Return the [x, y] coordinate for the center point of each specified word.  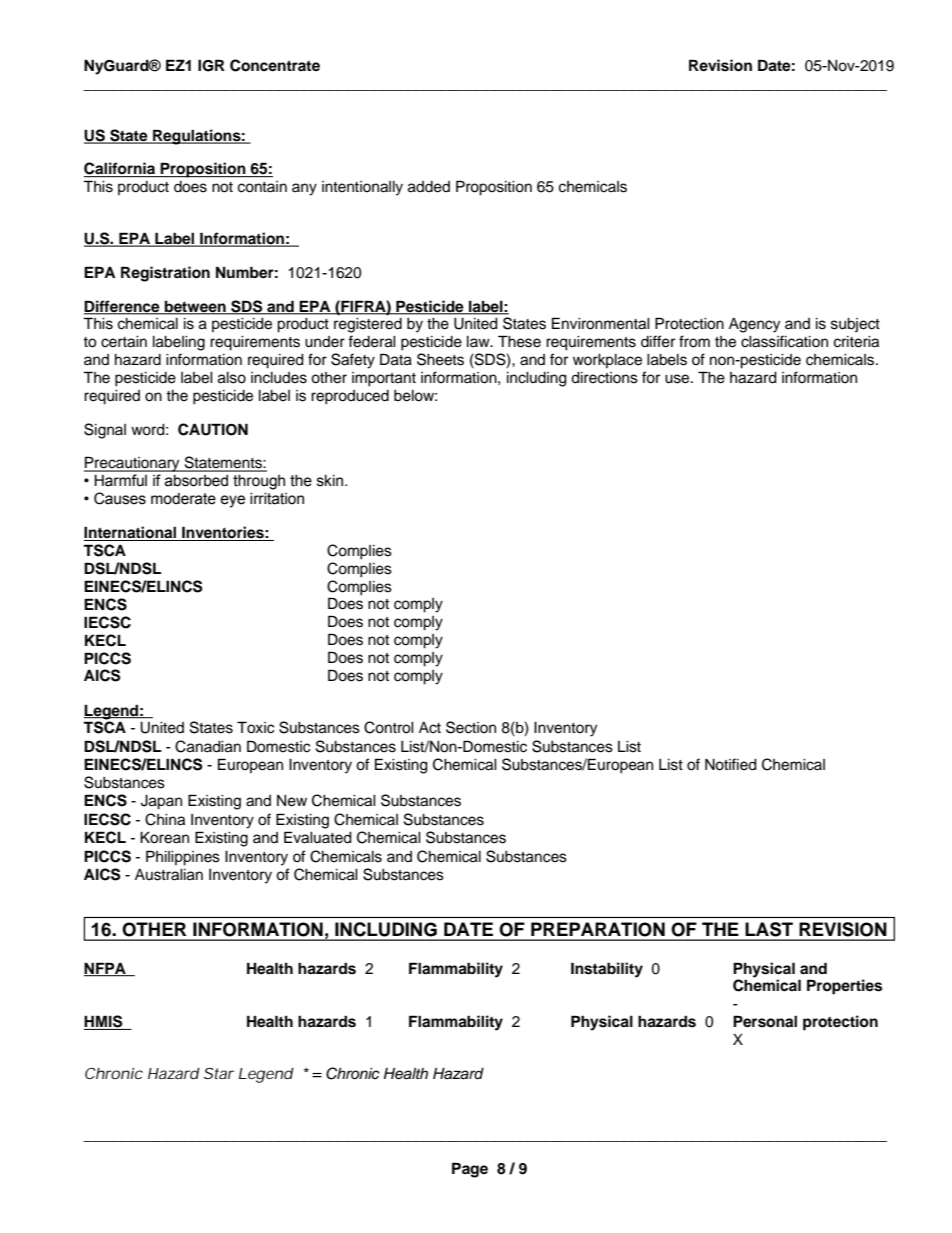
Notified [731, 764]
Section [471, 727]
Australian [169, 875]
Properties [844, 987]
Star [219, 1073]
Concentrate [275, 65]
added [429, 187]
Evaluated [318, 837]
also [232, 378]
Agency [754, 325]
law [479, 341]
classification [784, 341]
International [131, 533]
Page [470, 1170]
